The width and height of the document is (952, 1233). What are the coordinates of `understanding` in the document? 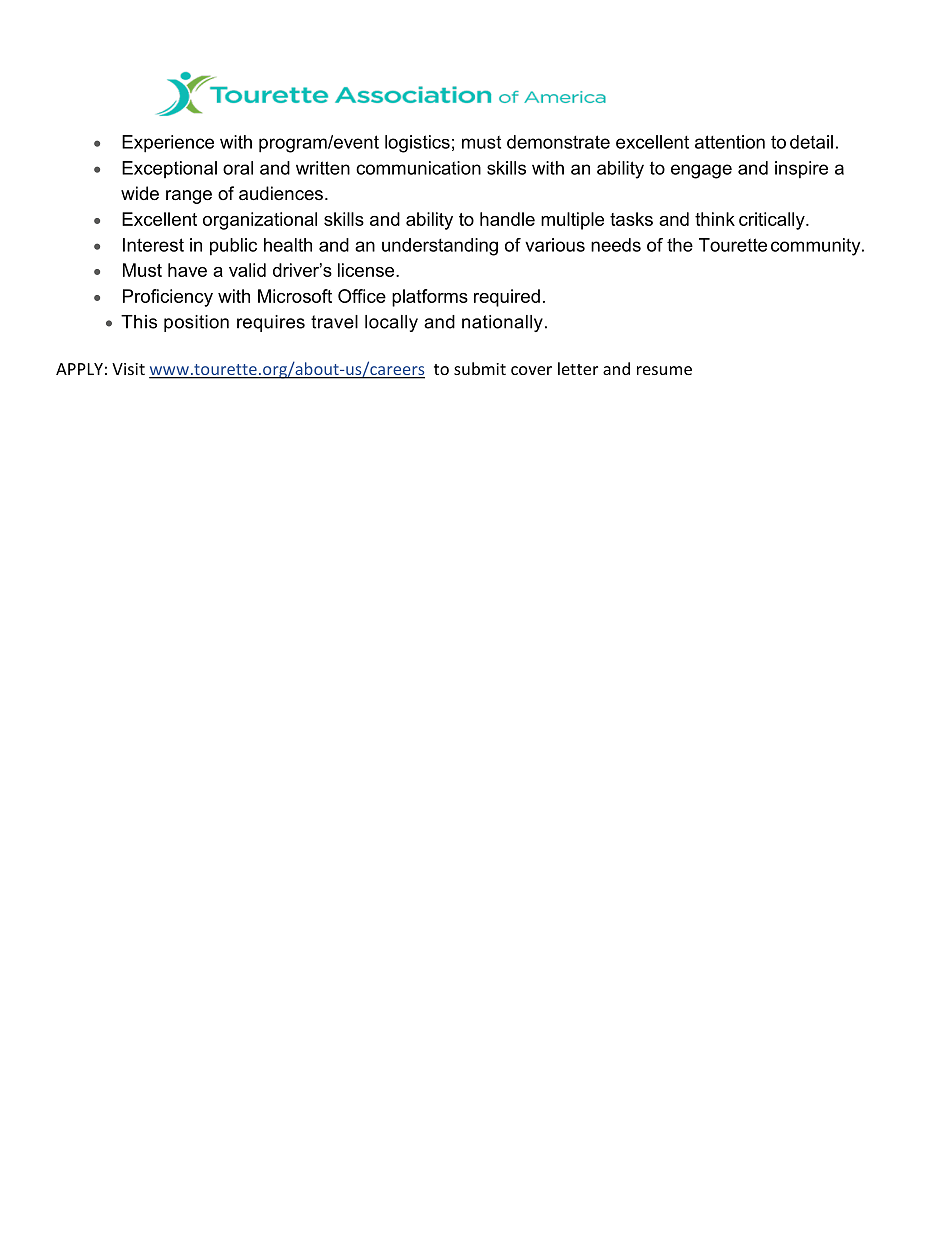 It's located at (440, 247).
